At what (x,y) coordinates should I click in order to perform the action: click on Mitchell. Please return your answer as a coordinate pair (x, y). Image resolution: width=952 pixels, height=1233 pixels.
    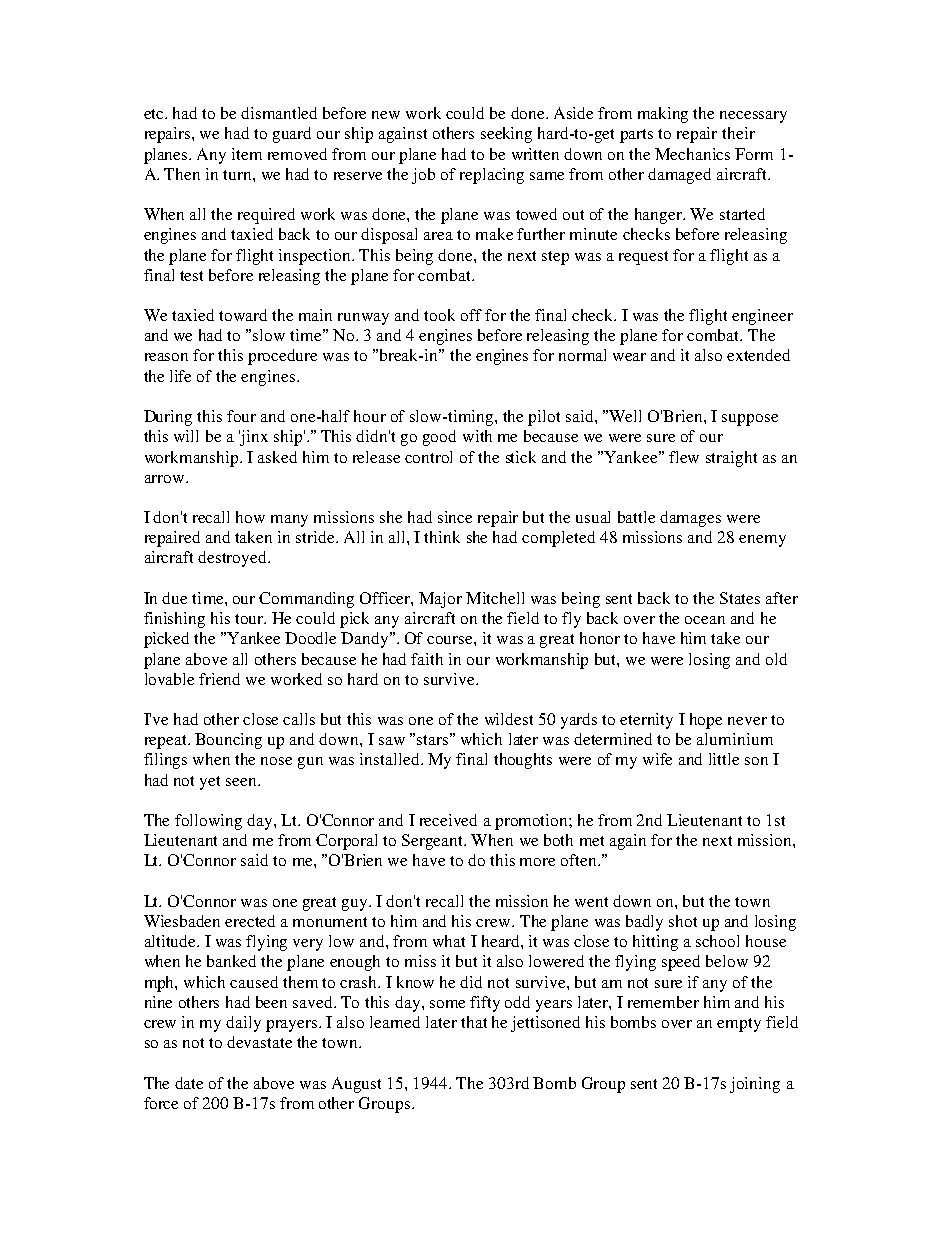
    Looking at the image, I should click on (495, 598).
